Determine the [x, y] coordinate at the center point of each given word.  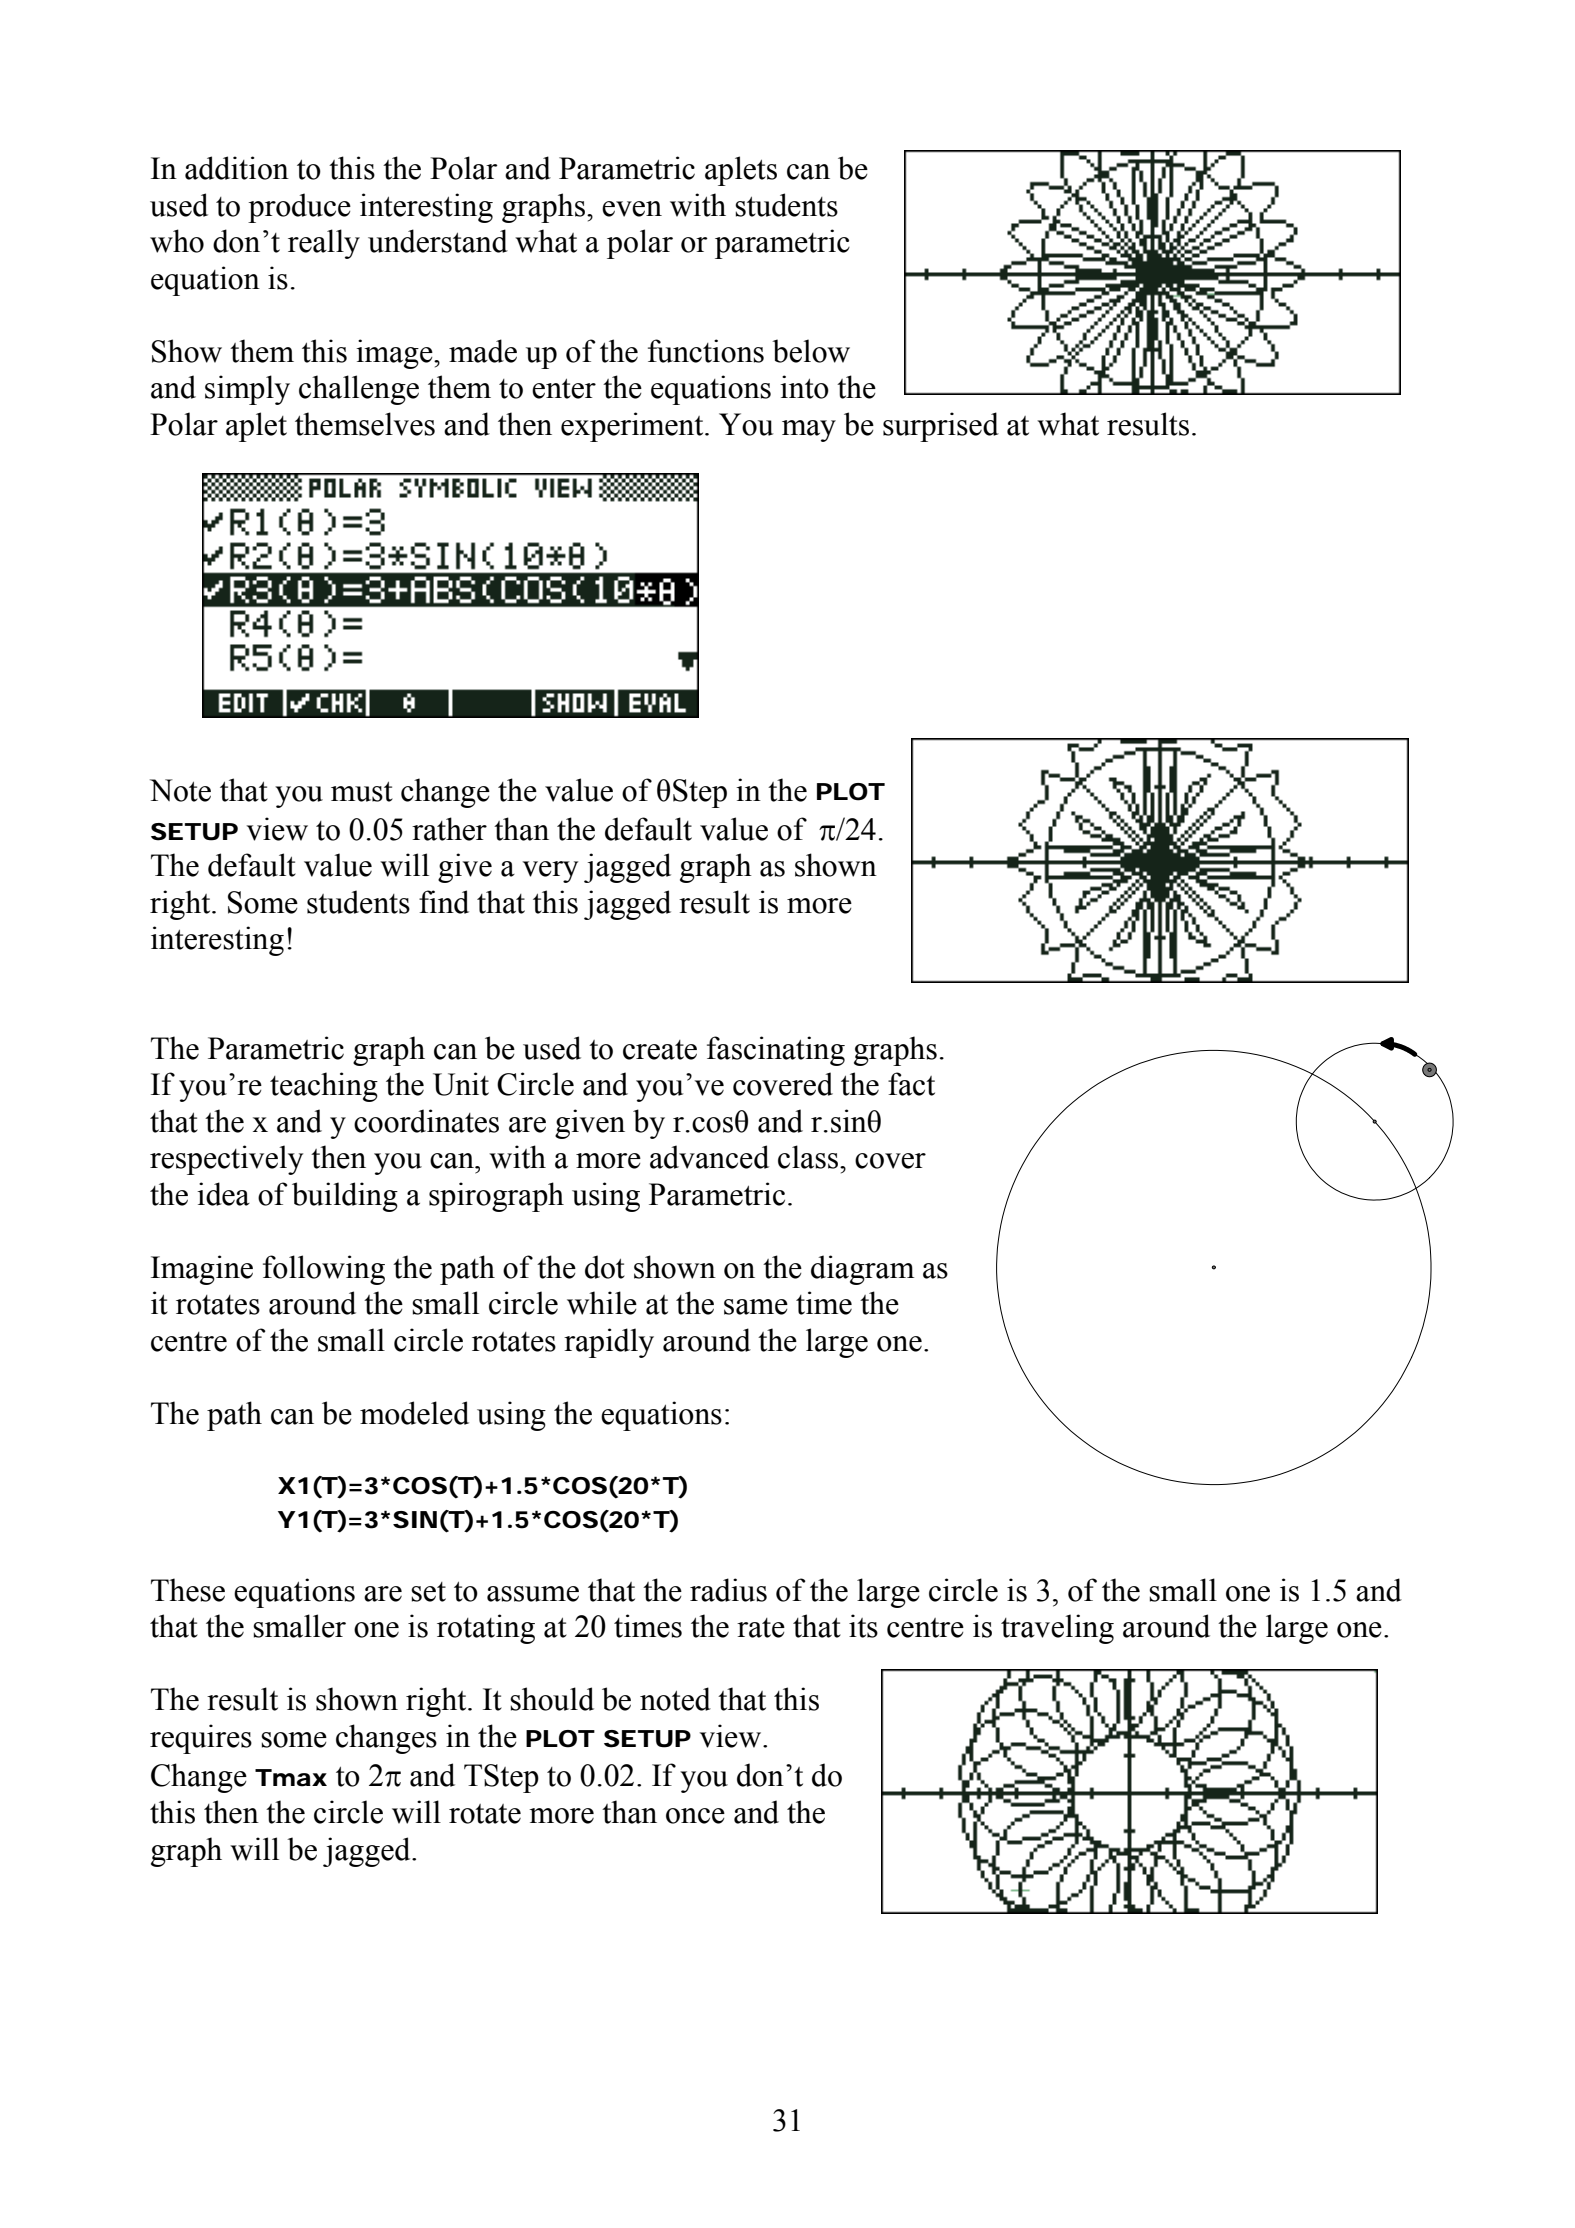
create [660, 1050]
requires [201, 1739]
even [632, 209]
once [695, 1816]
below [811, 351]
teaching [324, 1087]
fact [911, 1084]
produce [299, 208]
